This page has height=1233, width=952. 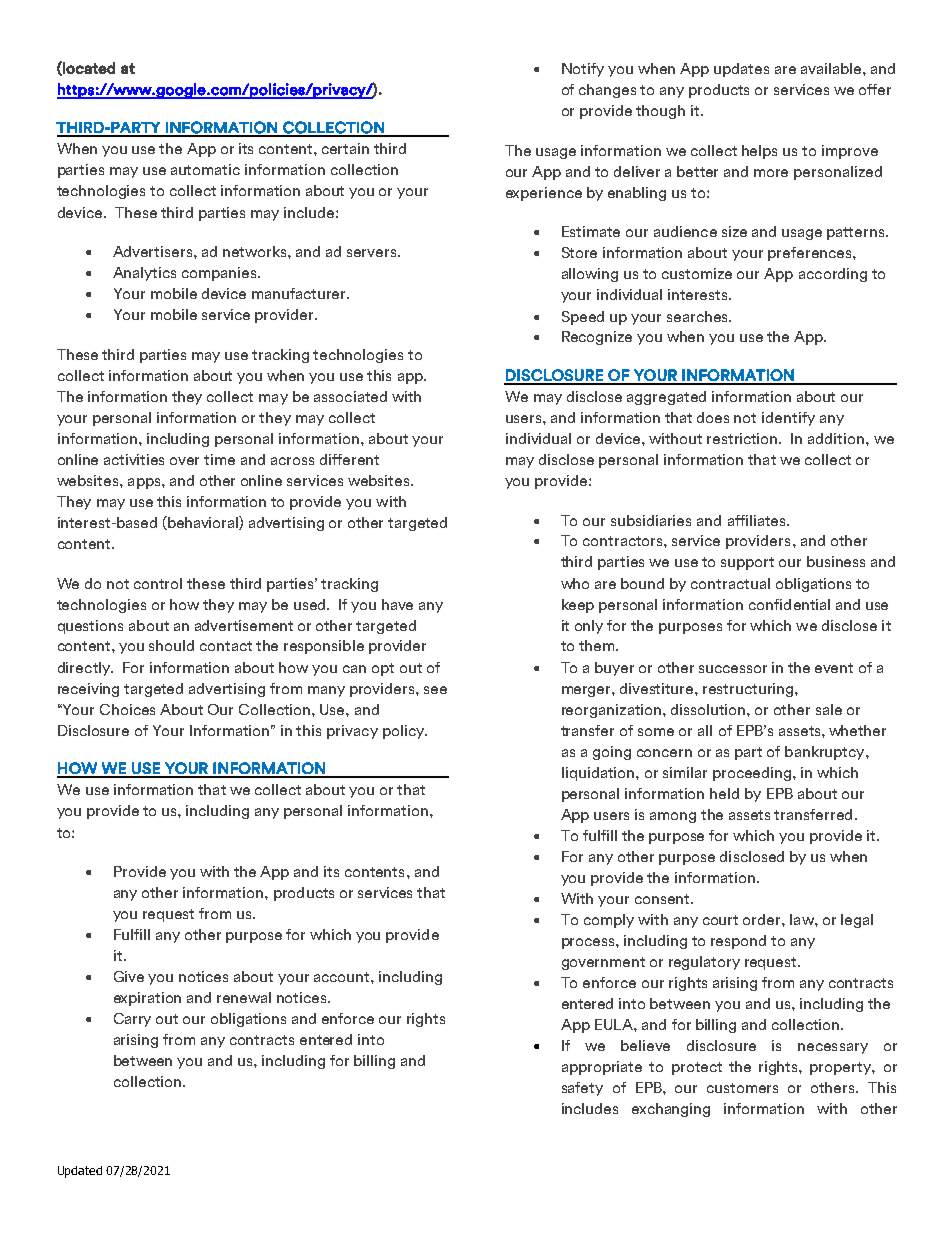 I want to click on Updated, so click(x=80, y=1172).
